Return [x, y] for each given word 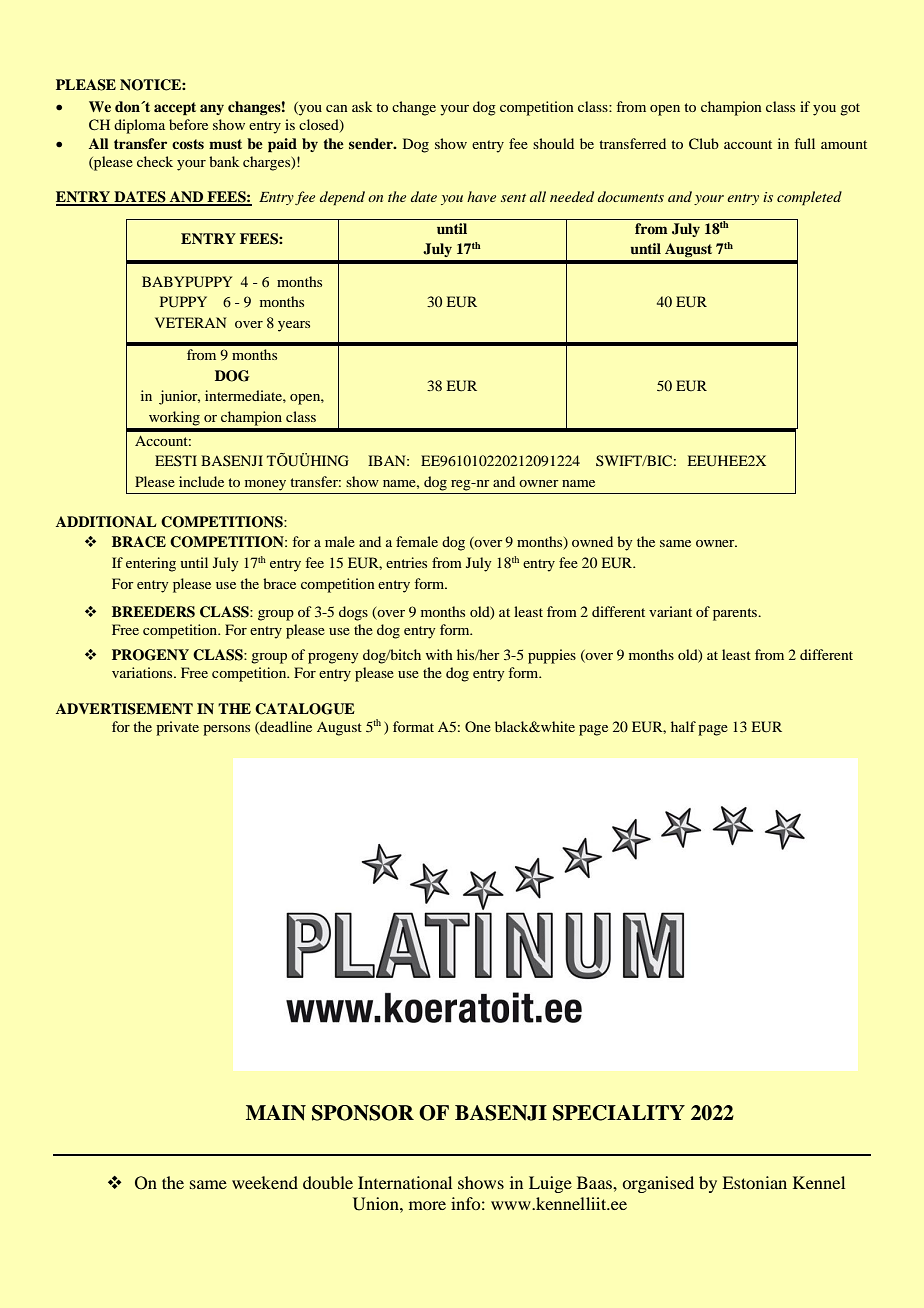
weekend [265, 1182]
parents [736, 614]
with [439, 654]
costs [188, 144]
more [427, 1205]
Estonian [754, 1182]
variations [143, 672]
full [805, 143]
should [553, 143]
